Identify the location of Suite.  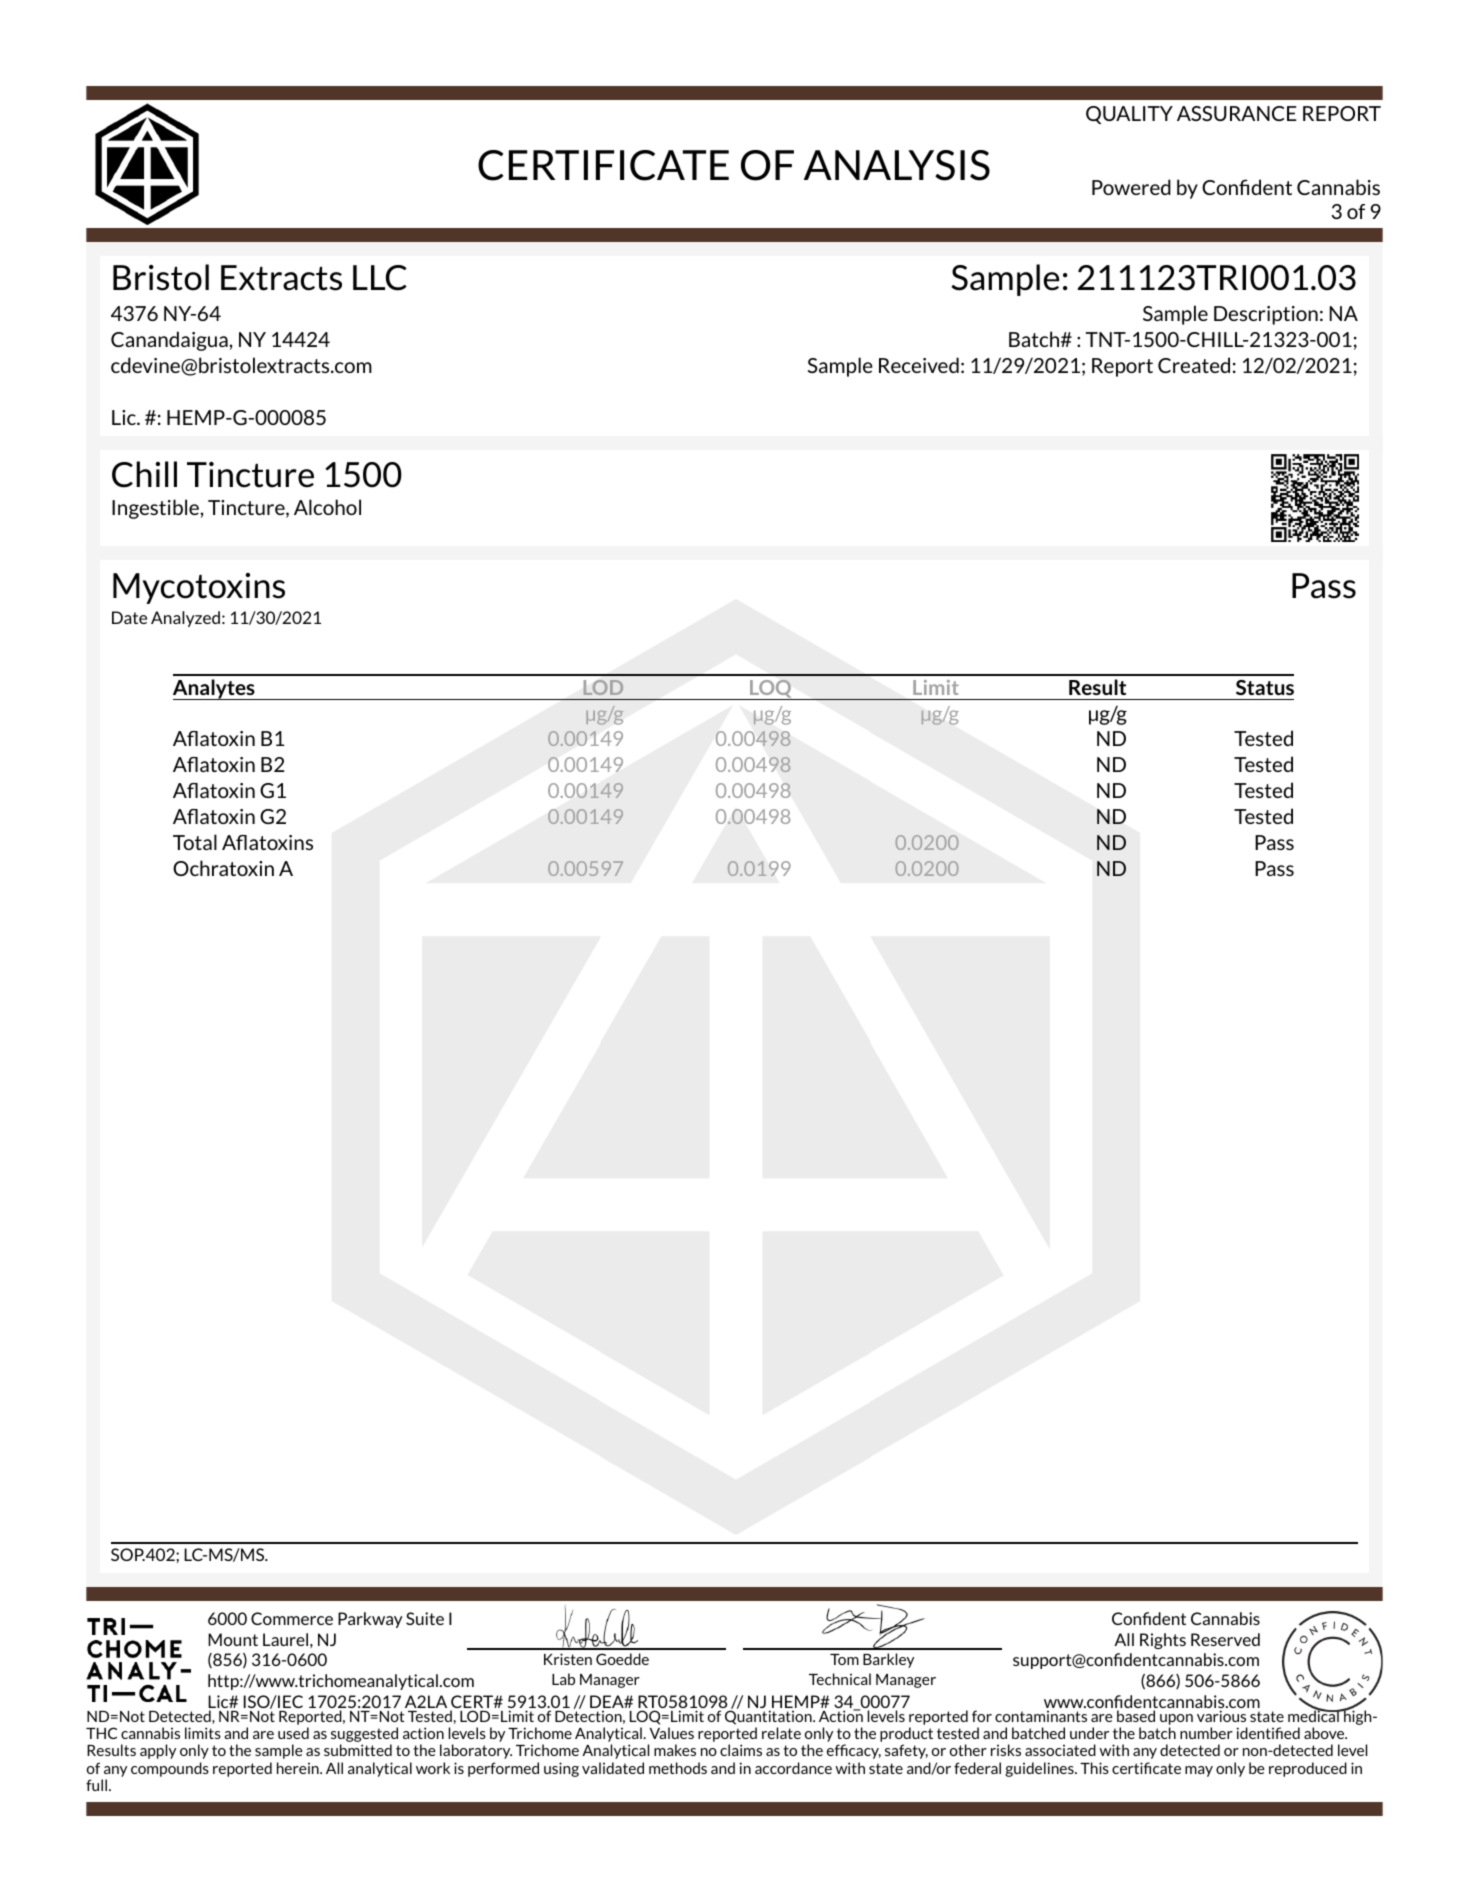
(425, 1618).
